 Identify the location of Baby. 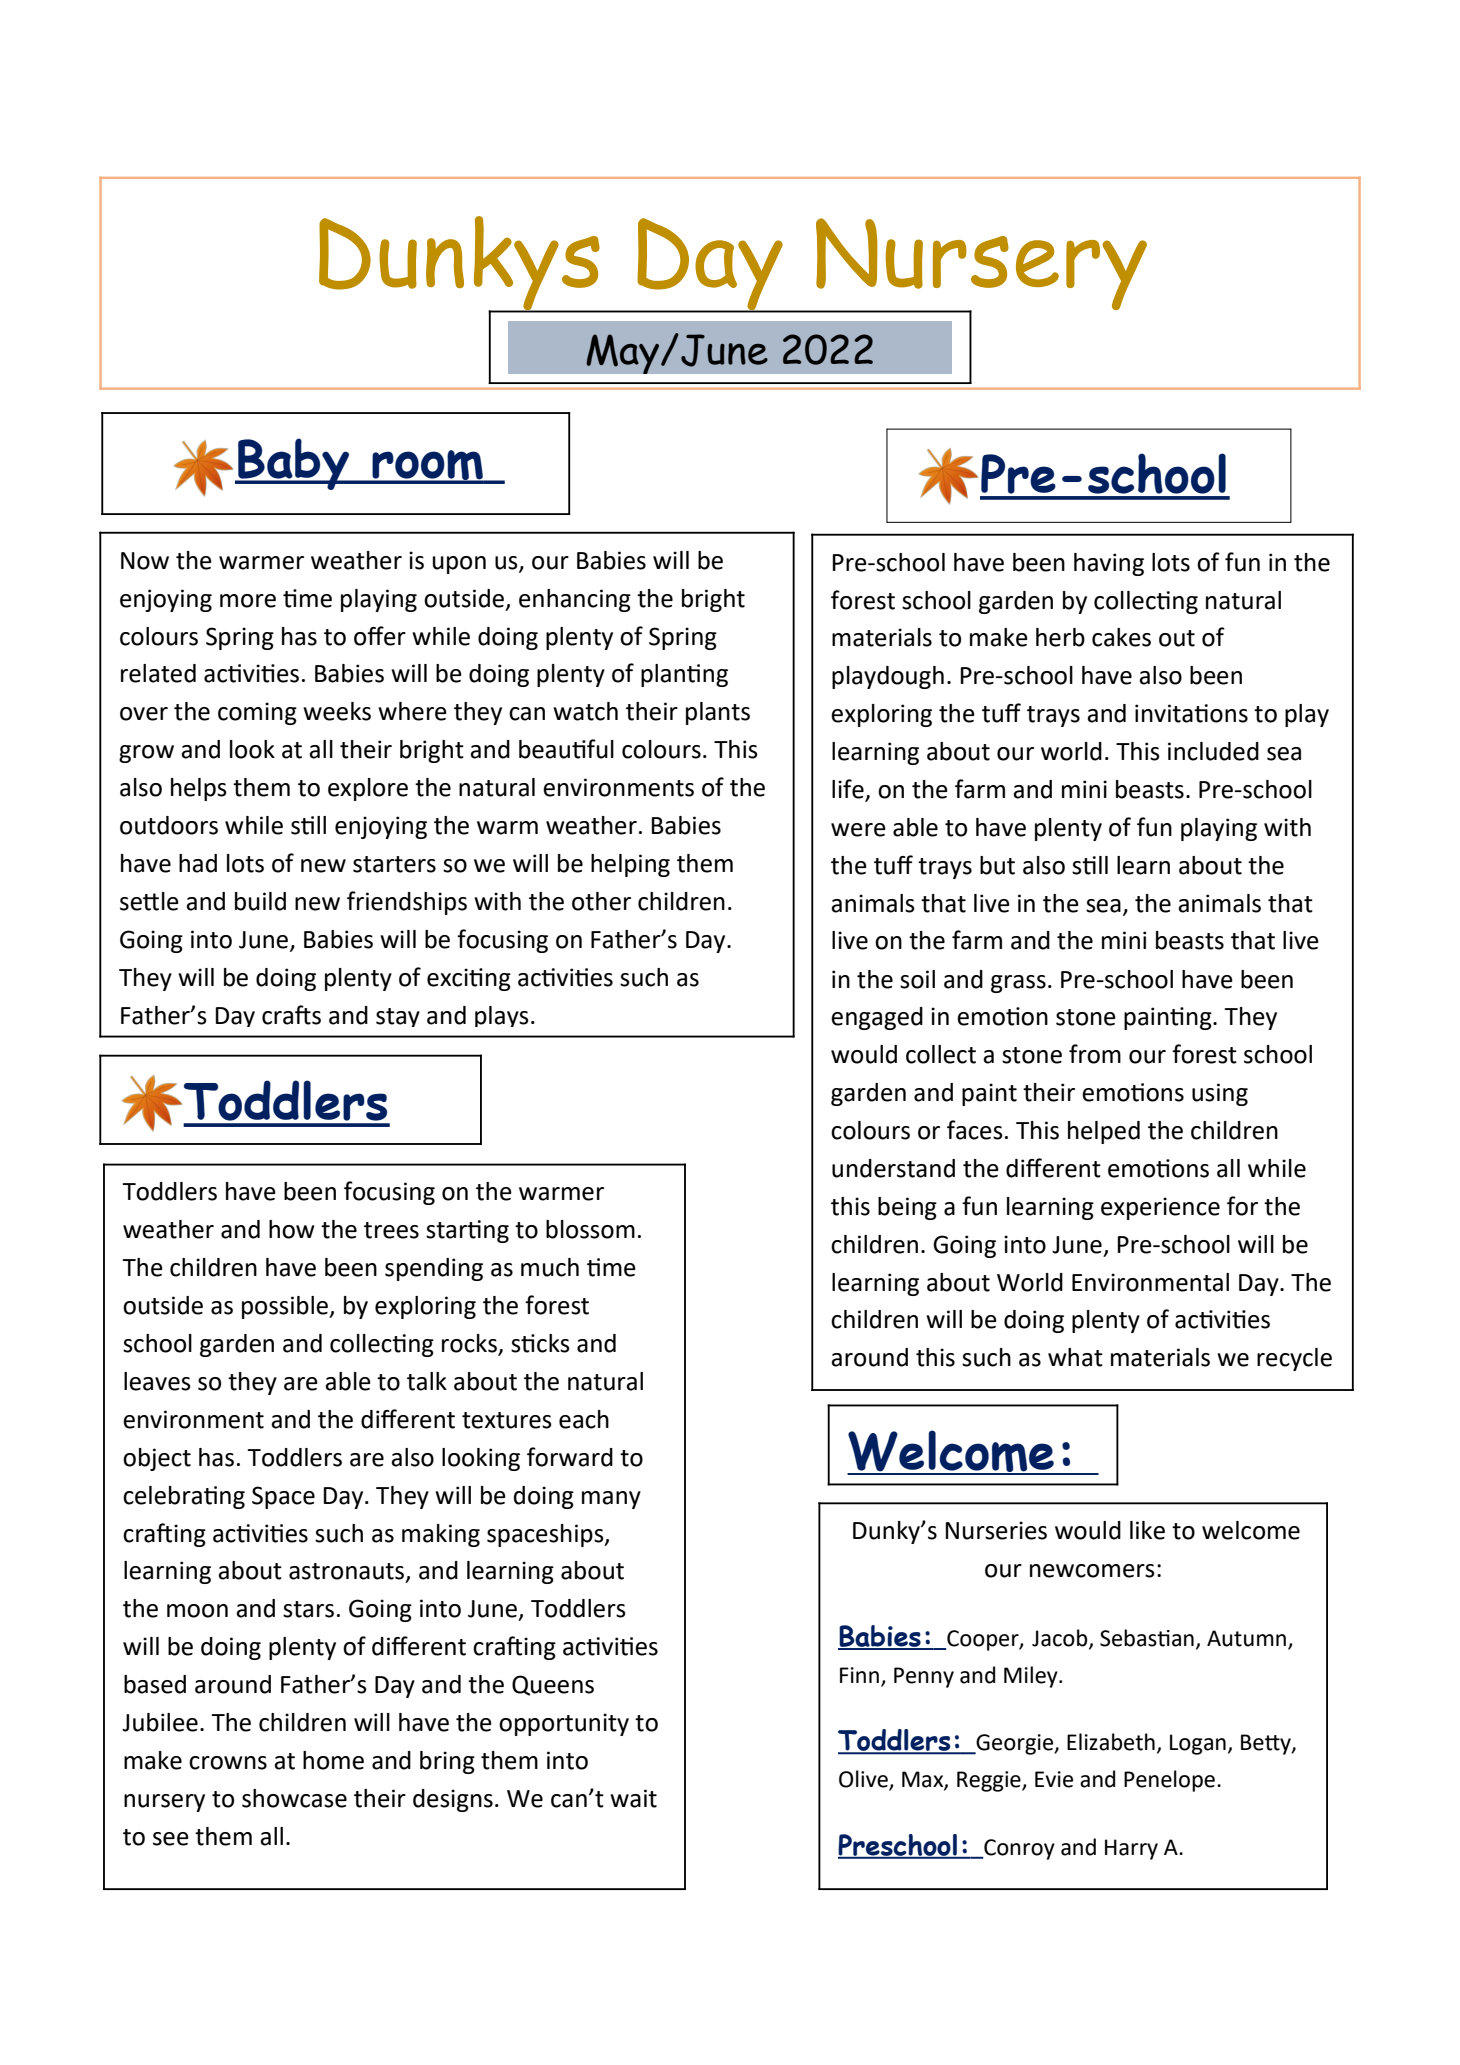
(294, 464).
